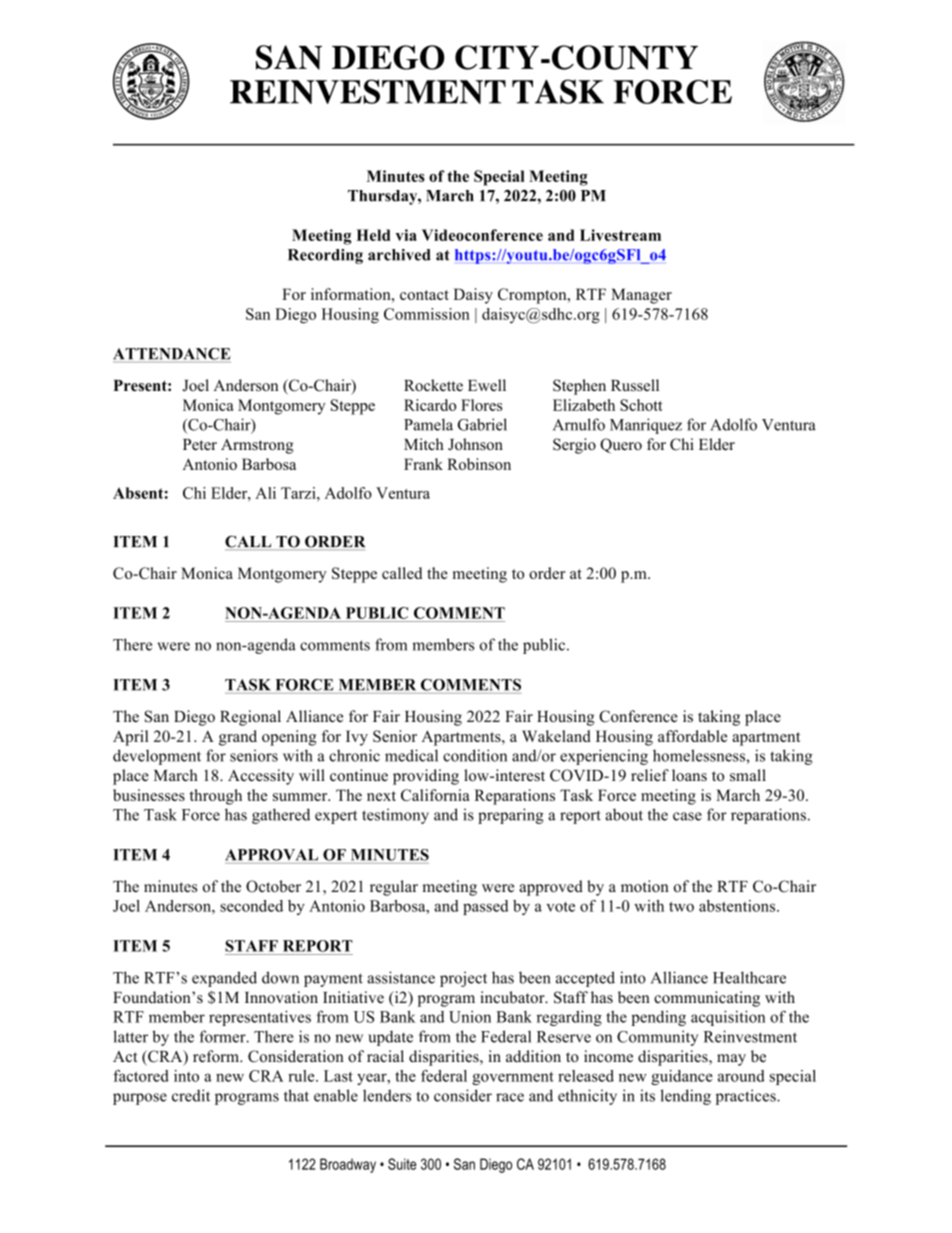 This screenshot has width=952, height=1233. Describe the element at coordinates (251, 906) in the screenshot. I see `seconded` at that location.
